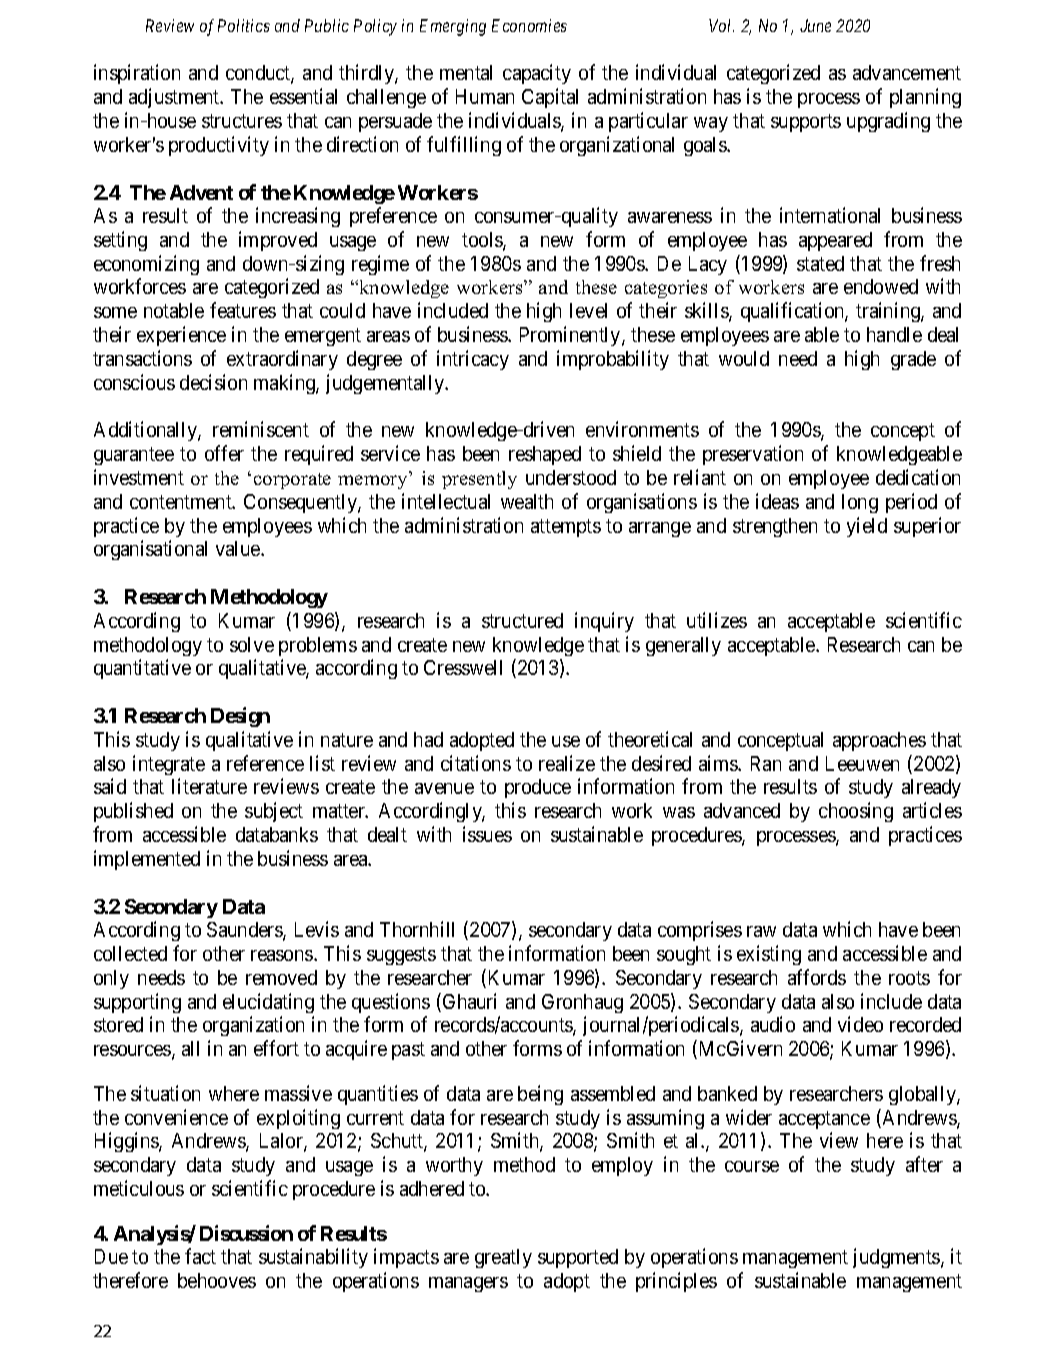 The width and height of the image is (1055, 1366). Describe the element at coordinates (473, 360) in the image. I see `intricacy` at that location.
